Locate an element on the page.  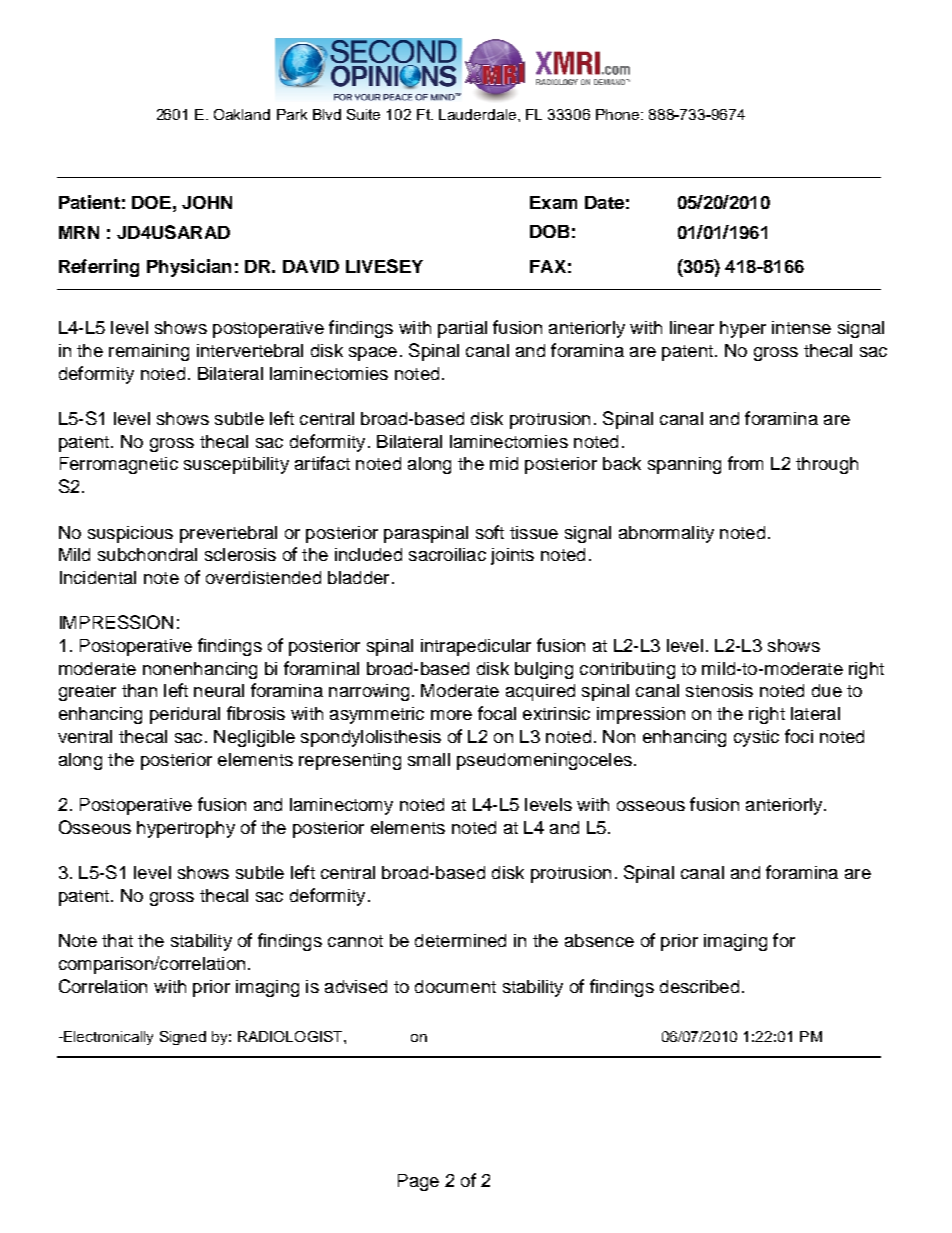
described is located at coordinates (699, 986).
